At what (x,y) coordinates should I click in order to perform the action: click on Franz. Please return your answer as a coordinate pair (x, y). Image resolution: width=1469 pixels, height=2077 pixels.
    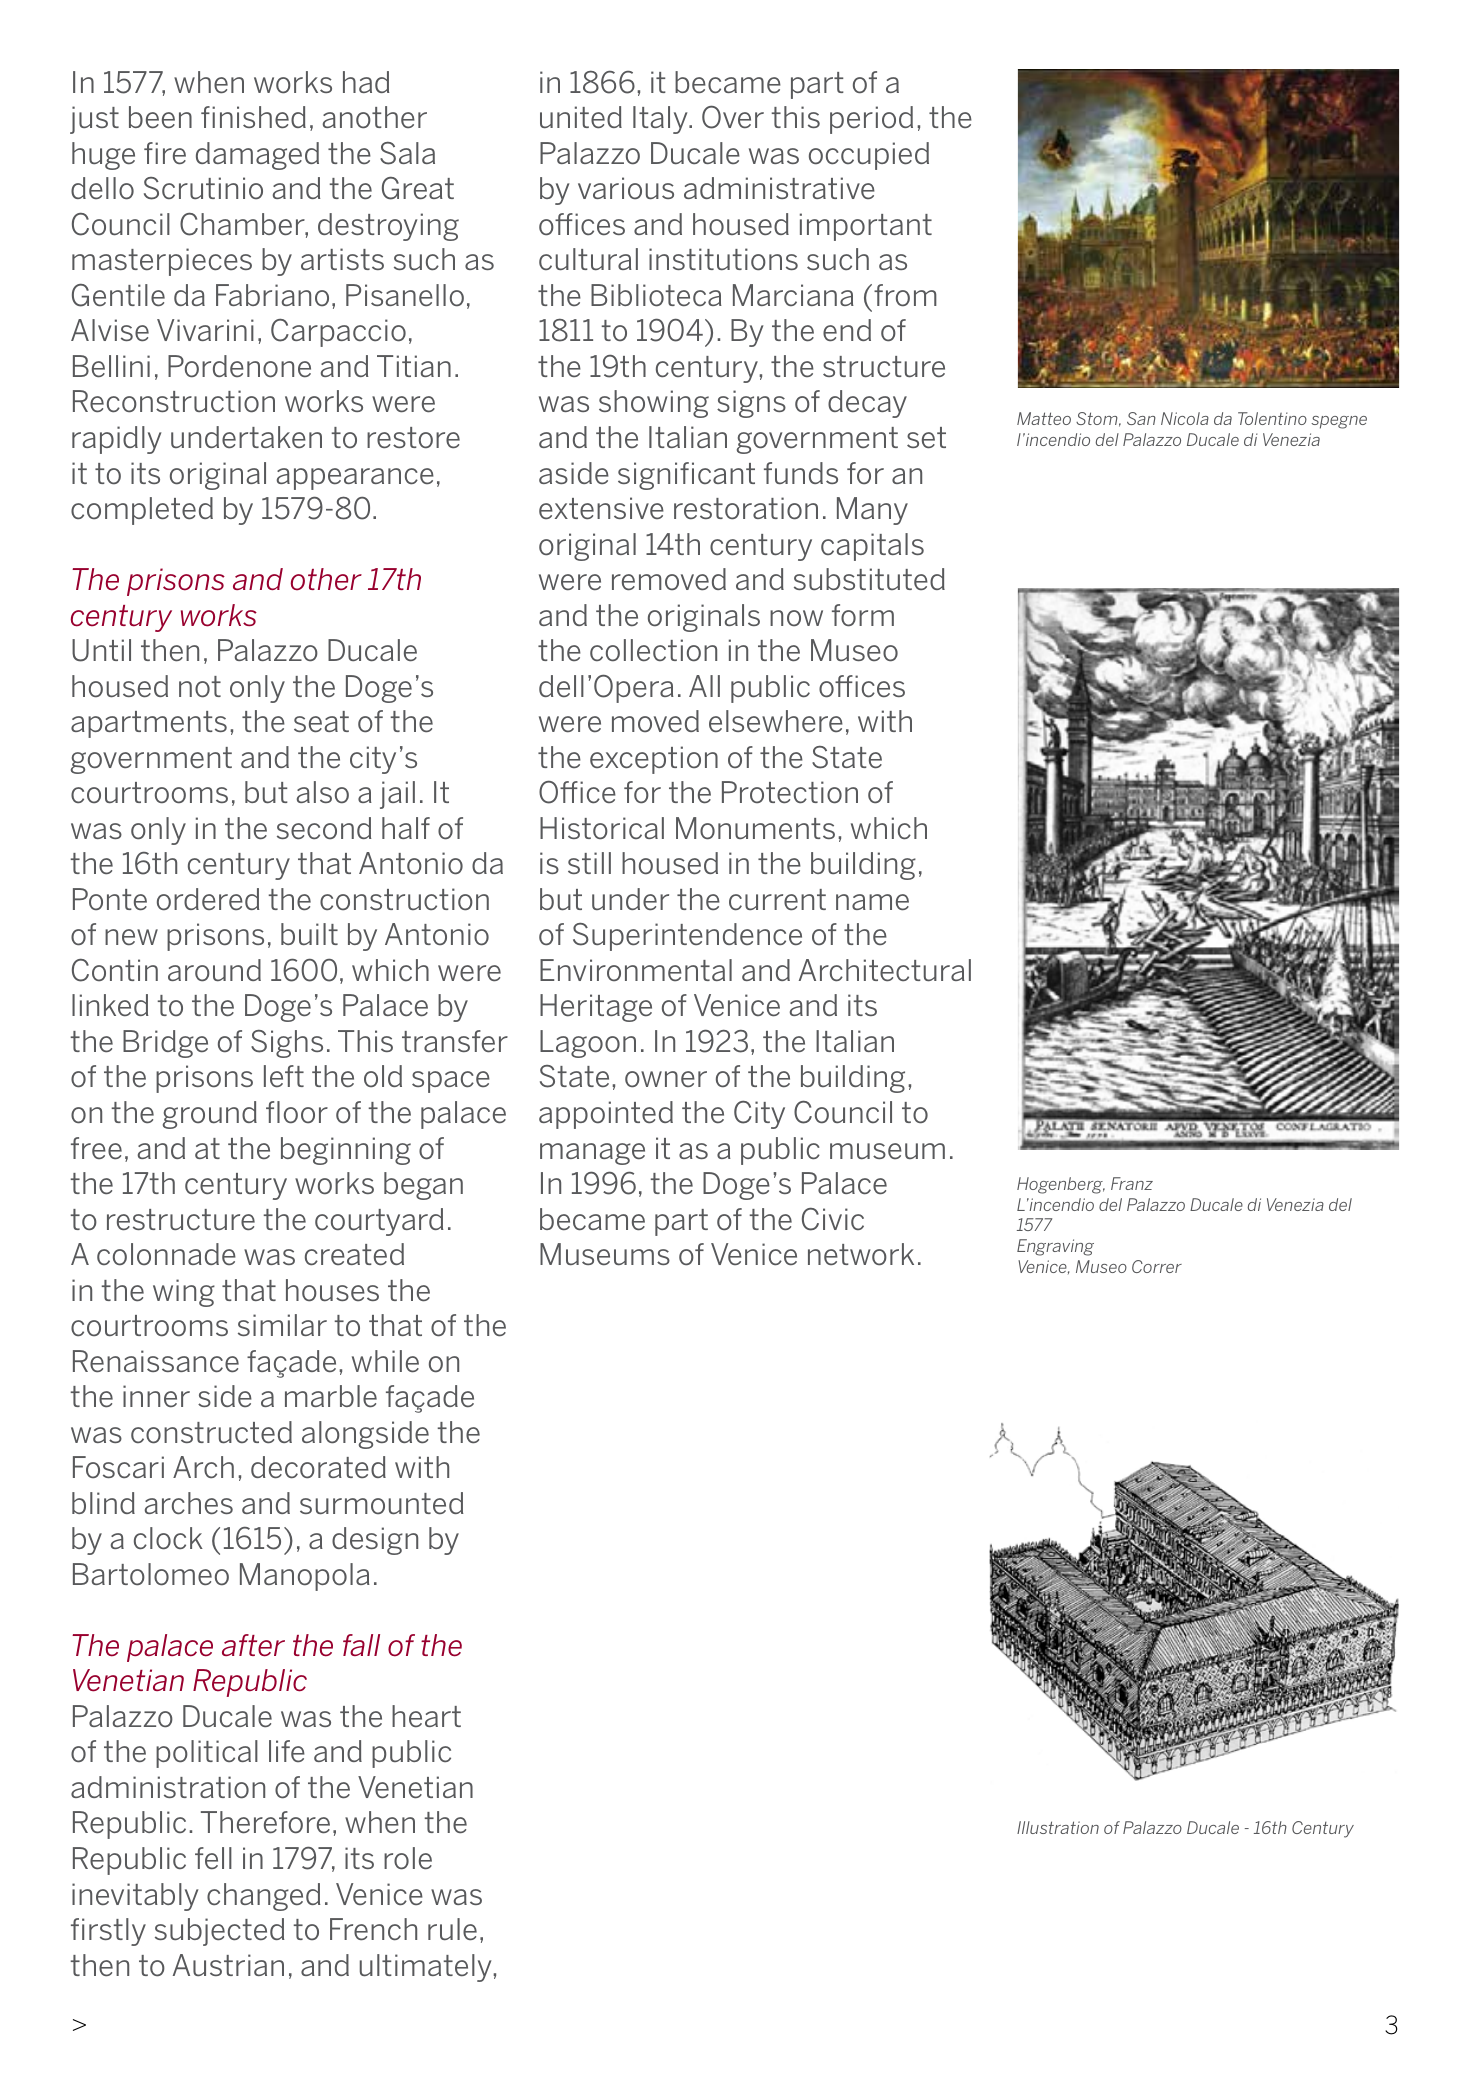
    Looking at the image, I should click on (1132, 1183).
